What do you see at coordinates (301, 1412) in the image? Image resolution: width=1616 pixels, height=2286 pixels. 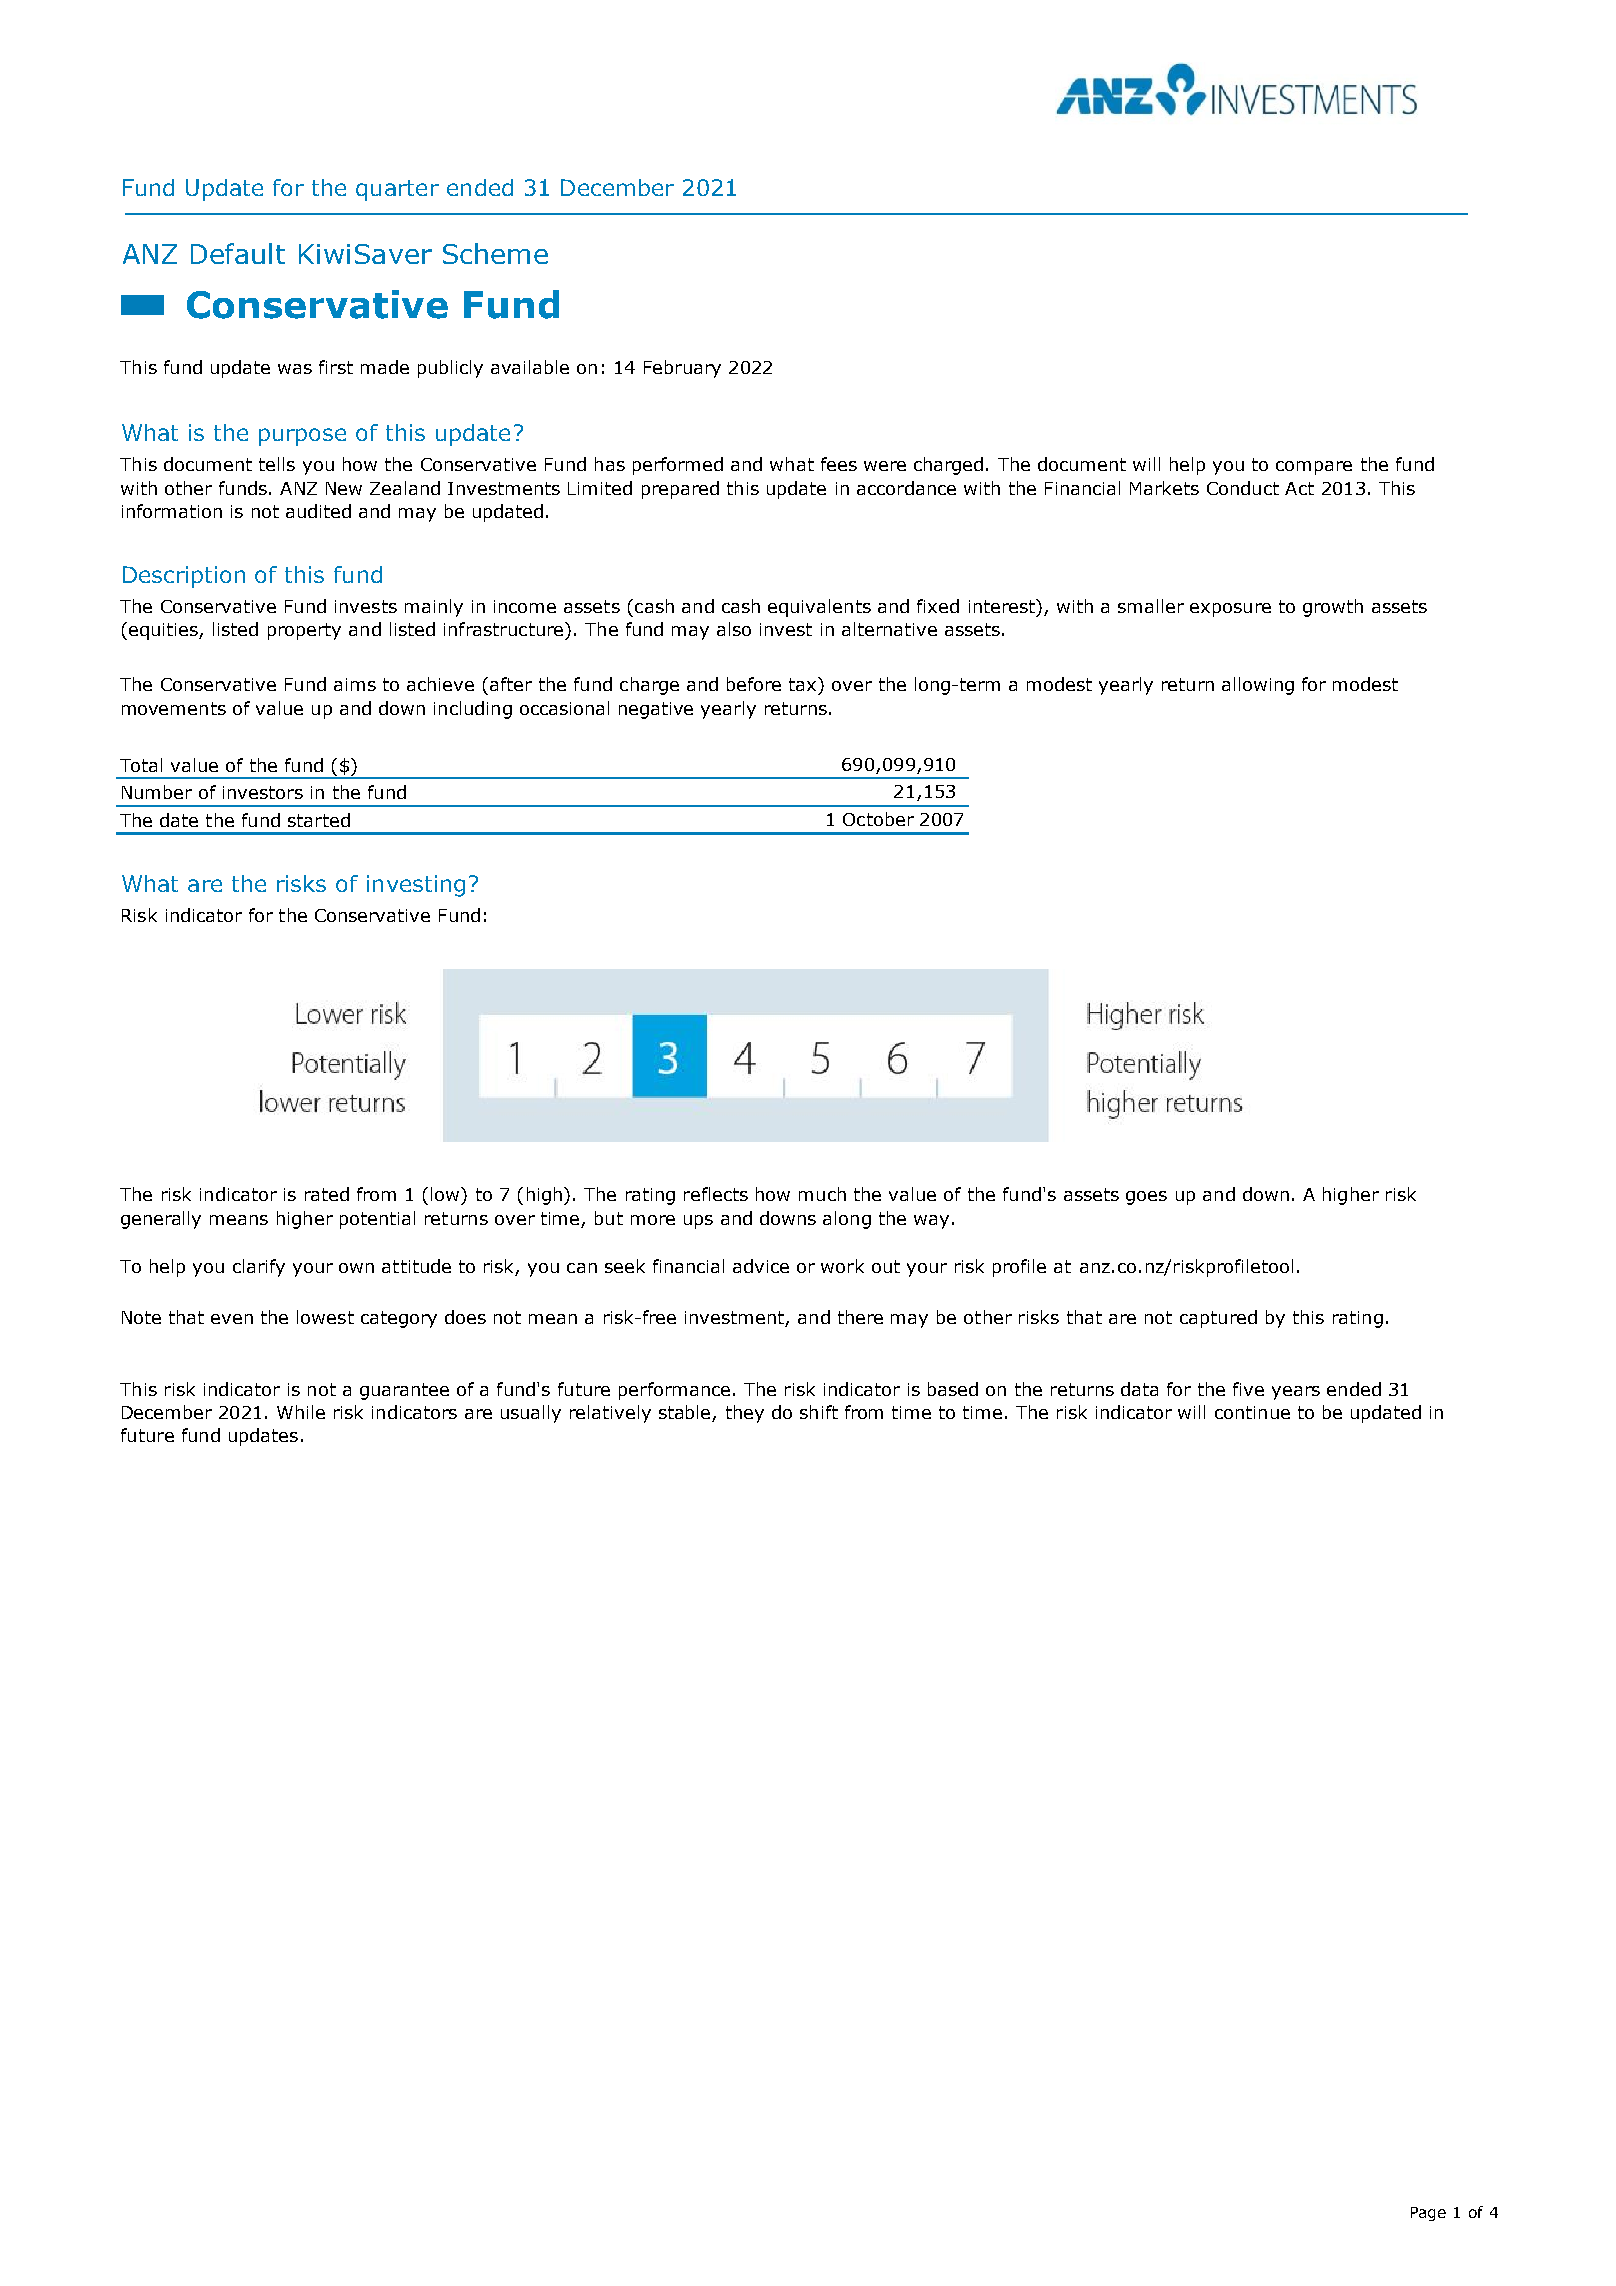 I see `While` at bounding box center [301, 1412].
